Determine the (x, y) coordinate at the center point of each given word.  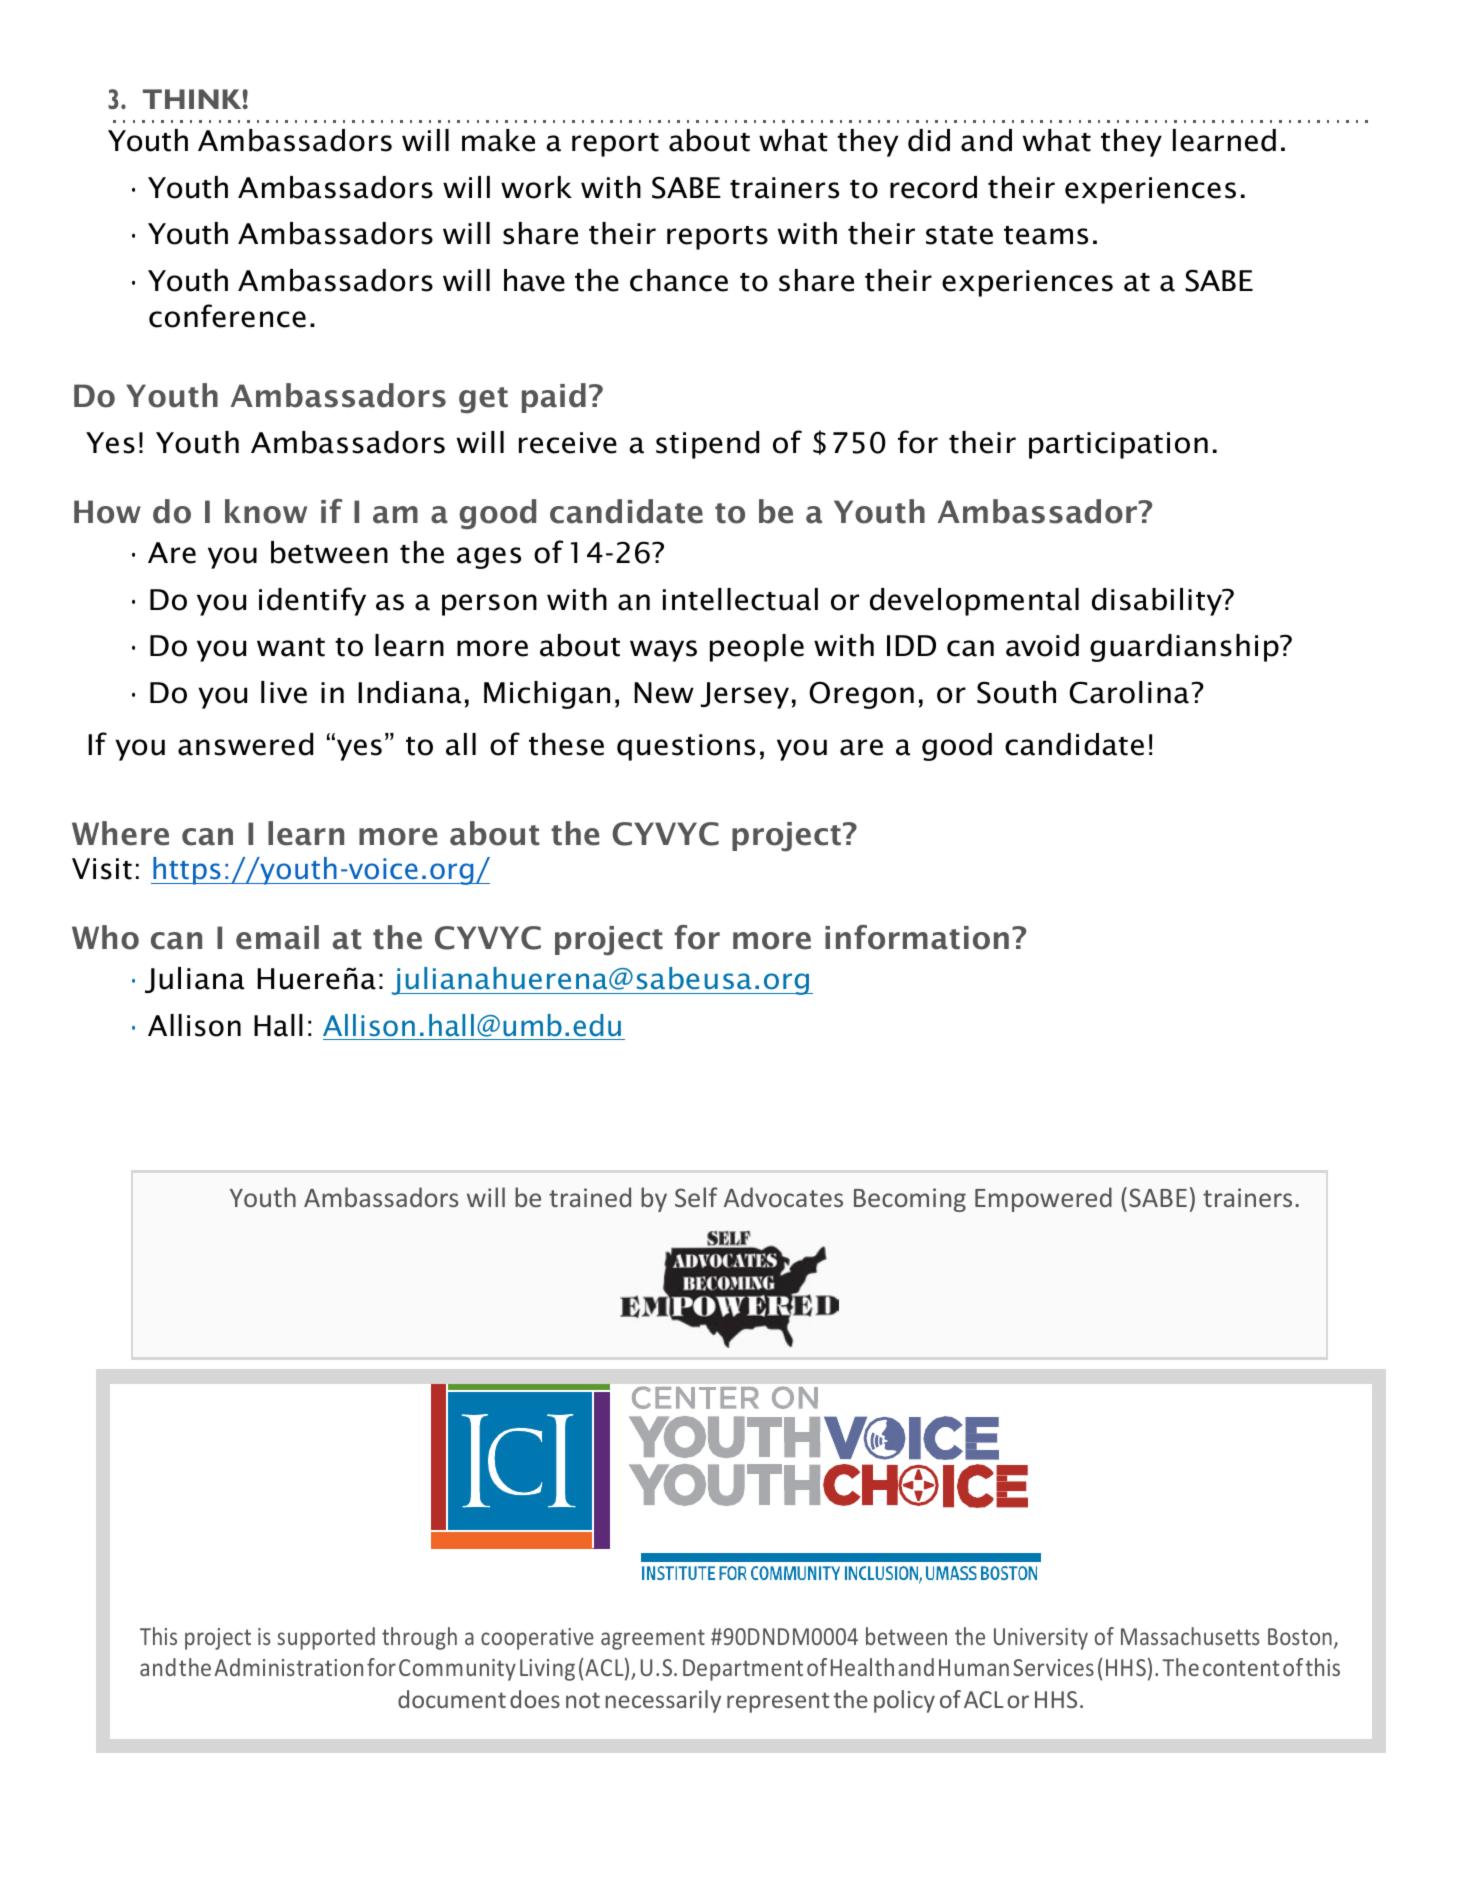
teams (1046, 235)
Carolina (1129, 692)
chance (679, 280)
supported (326, 1638)
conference (227, 316)
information (917, 937)
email (277, 937)
